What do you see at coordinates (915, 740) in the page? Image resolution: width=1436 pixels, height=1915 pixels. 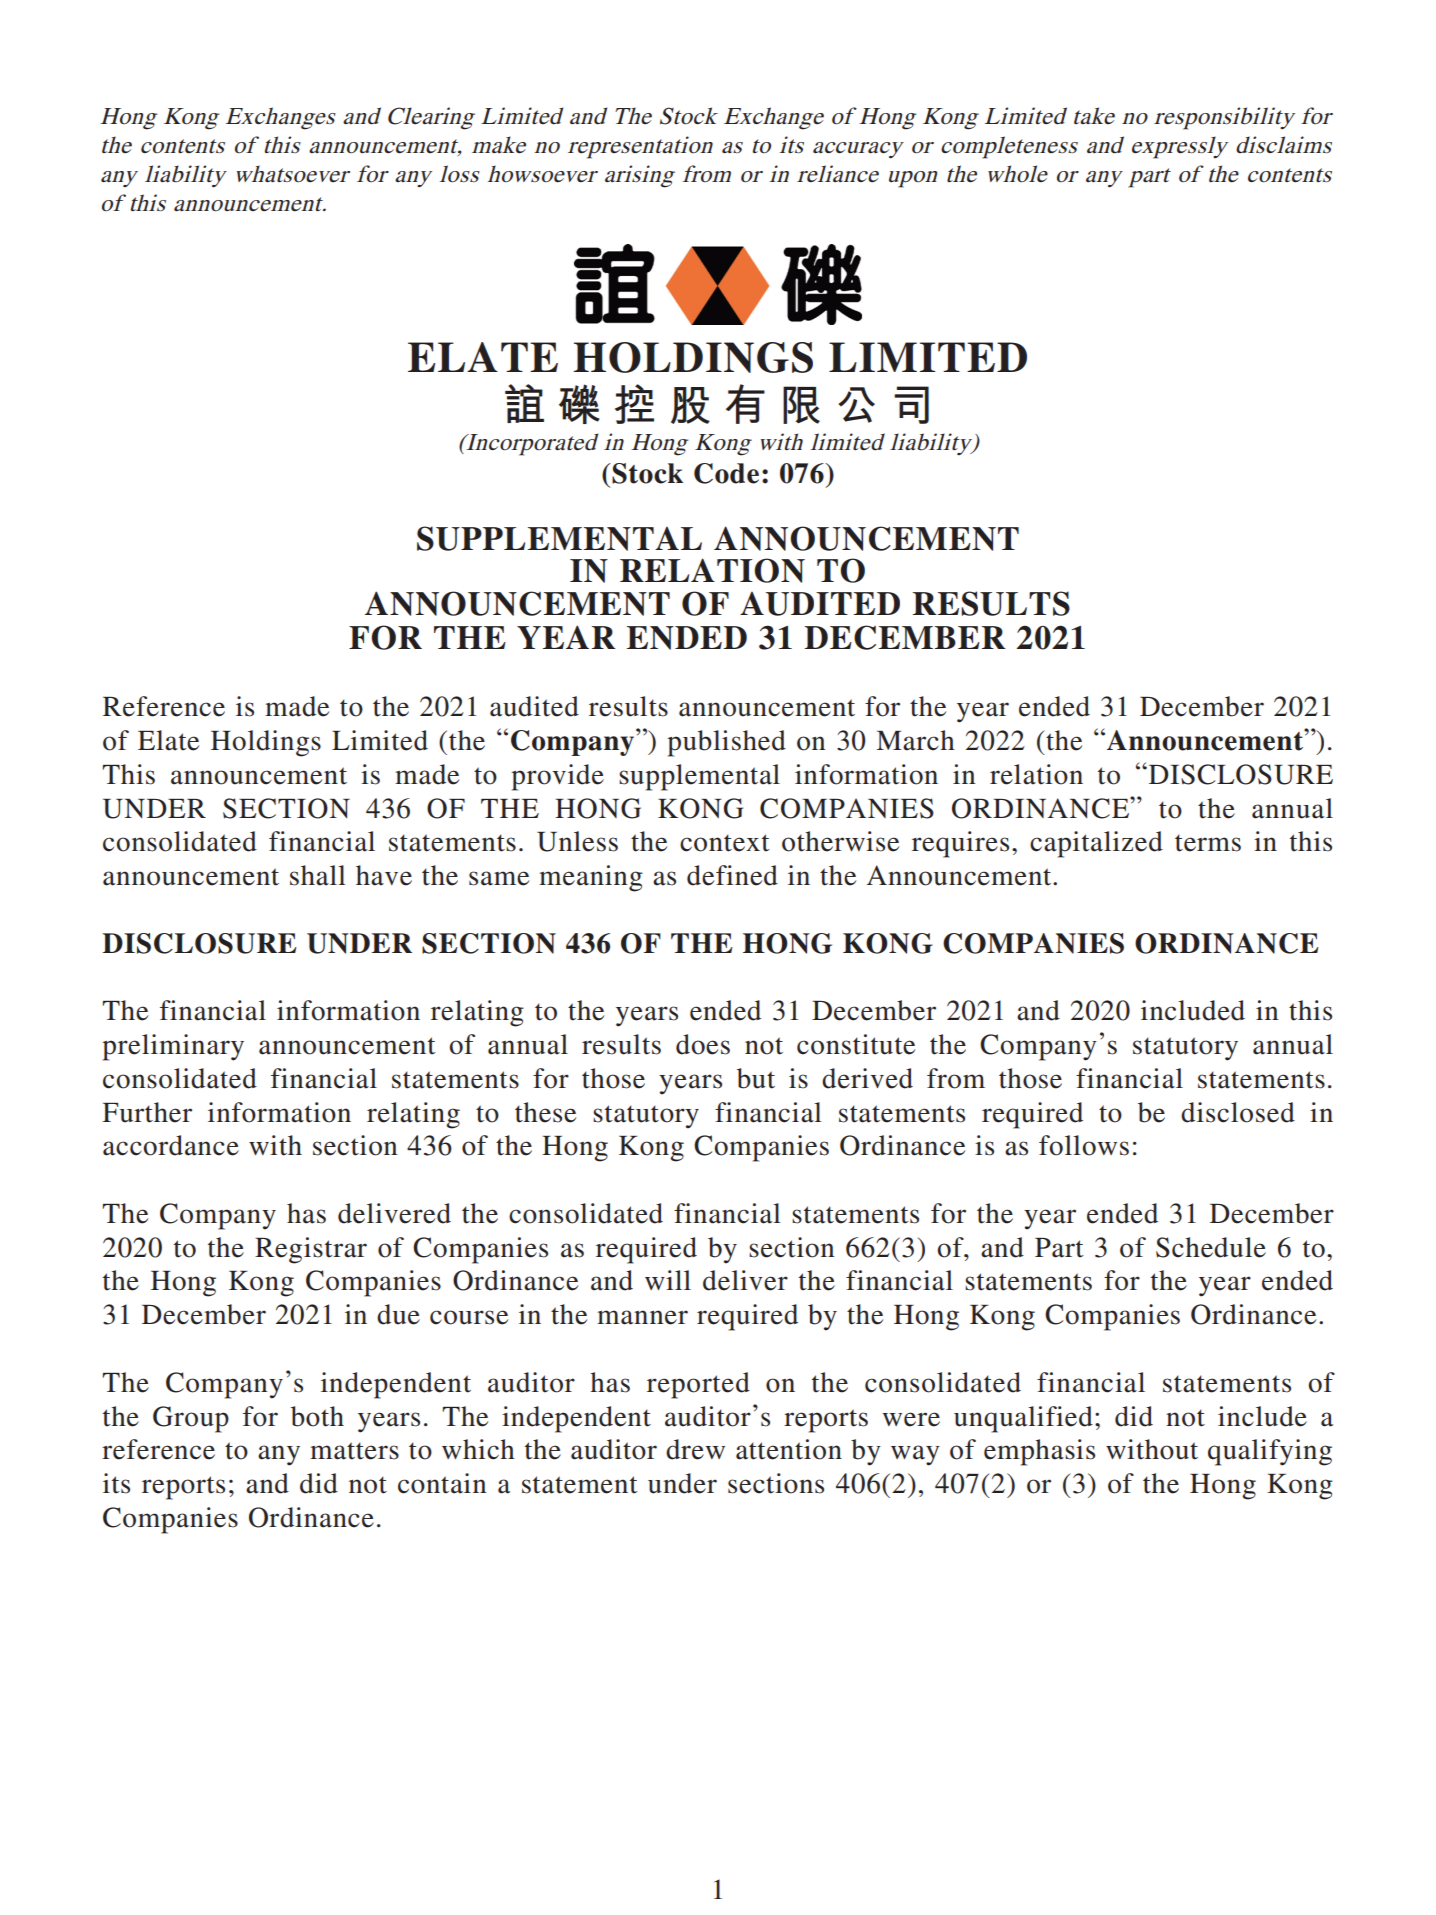 I see `March` at bounding box center [915, 740].
